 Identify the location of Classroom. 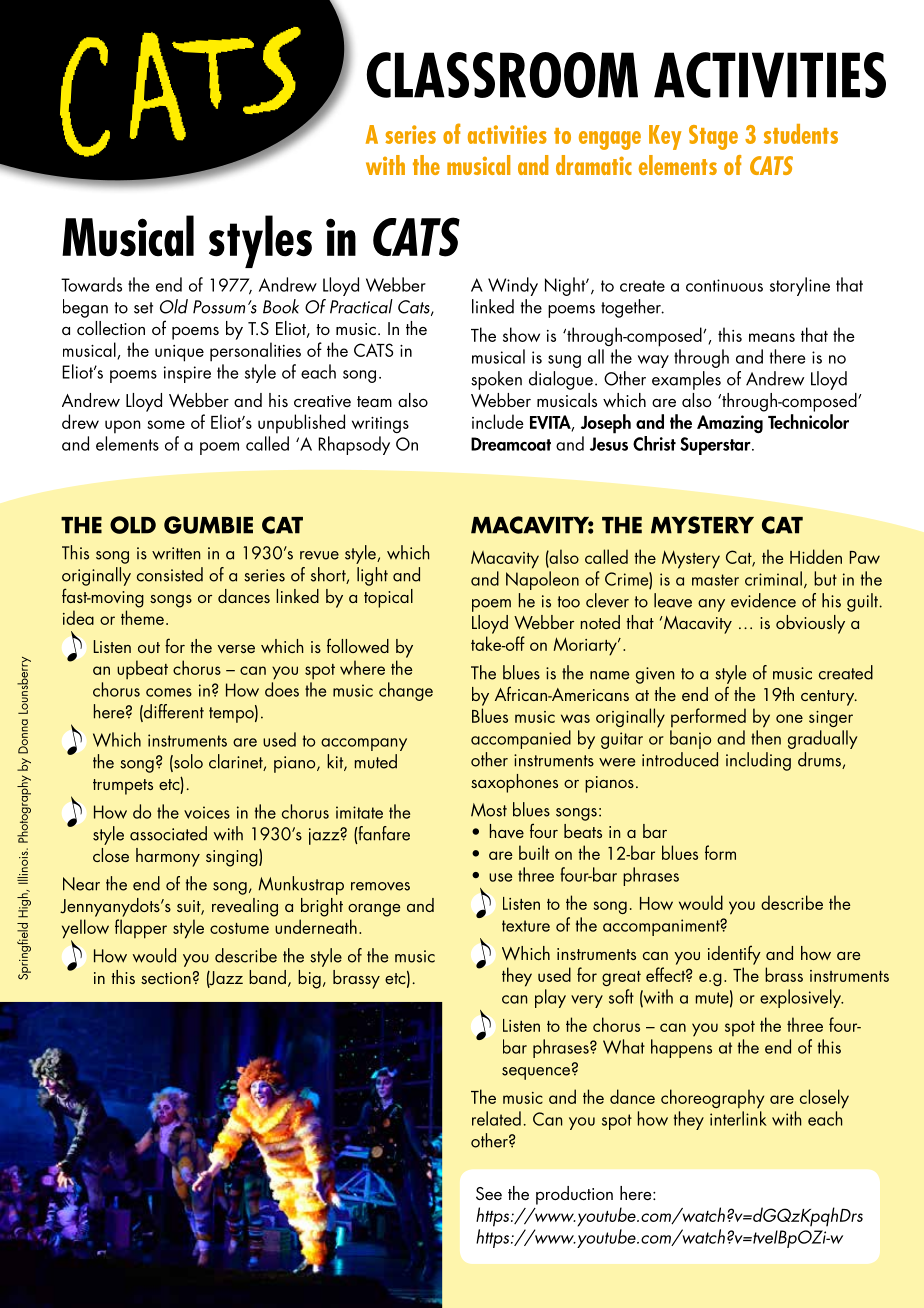
(502, 75).
